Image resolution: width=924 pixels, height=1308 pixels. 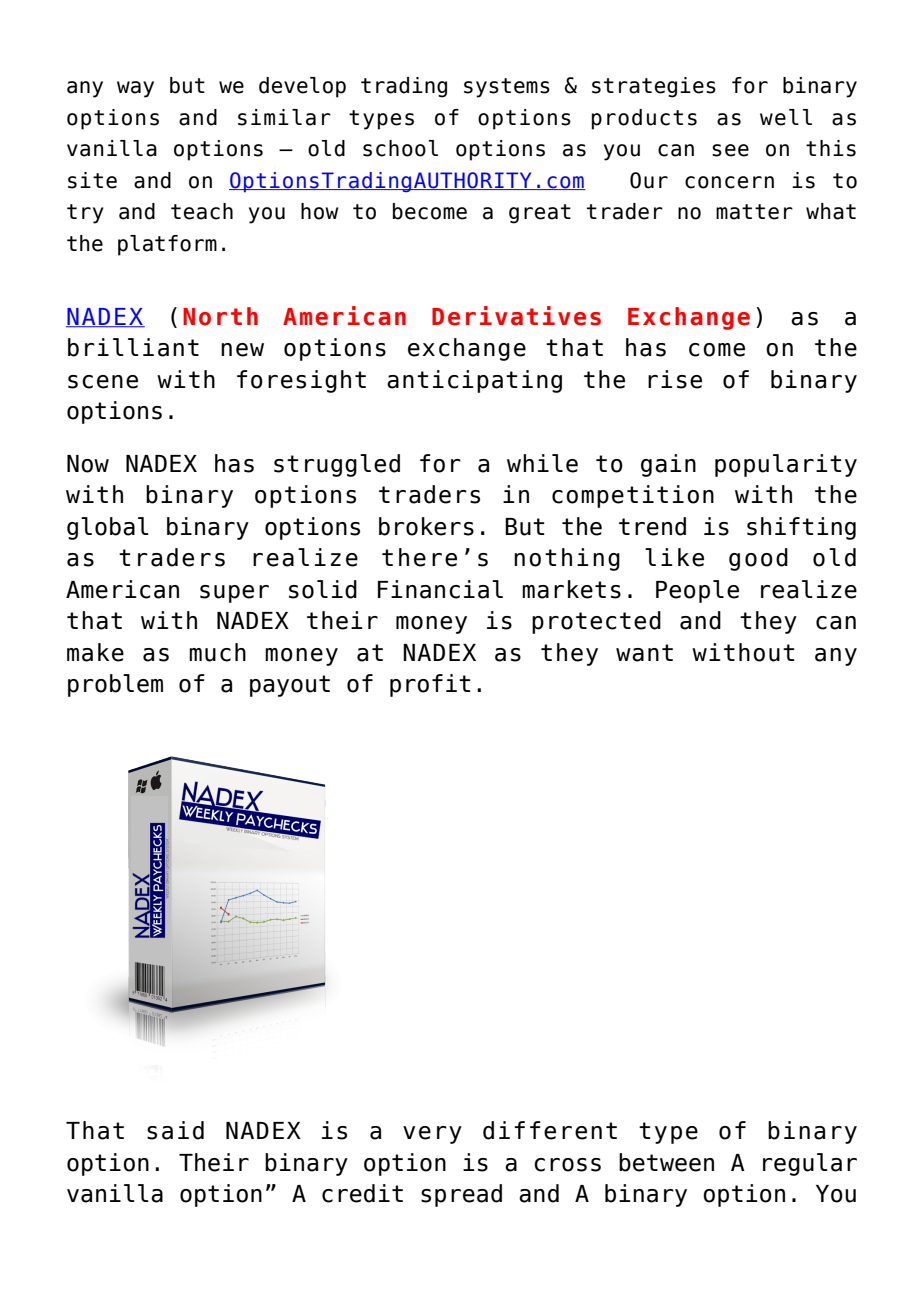 What do you see at coordinates (135, 89) in the screenshot?
I see `way` at bounding box center [135, 89].
